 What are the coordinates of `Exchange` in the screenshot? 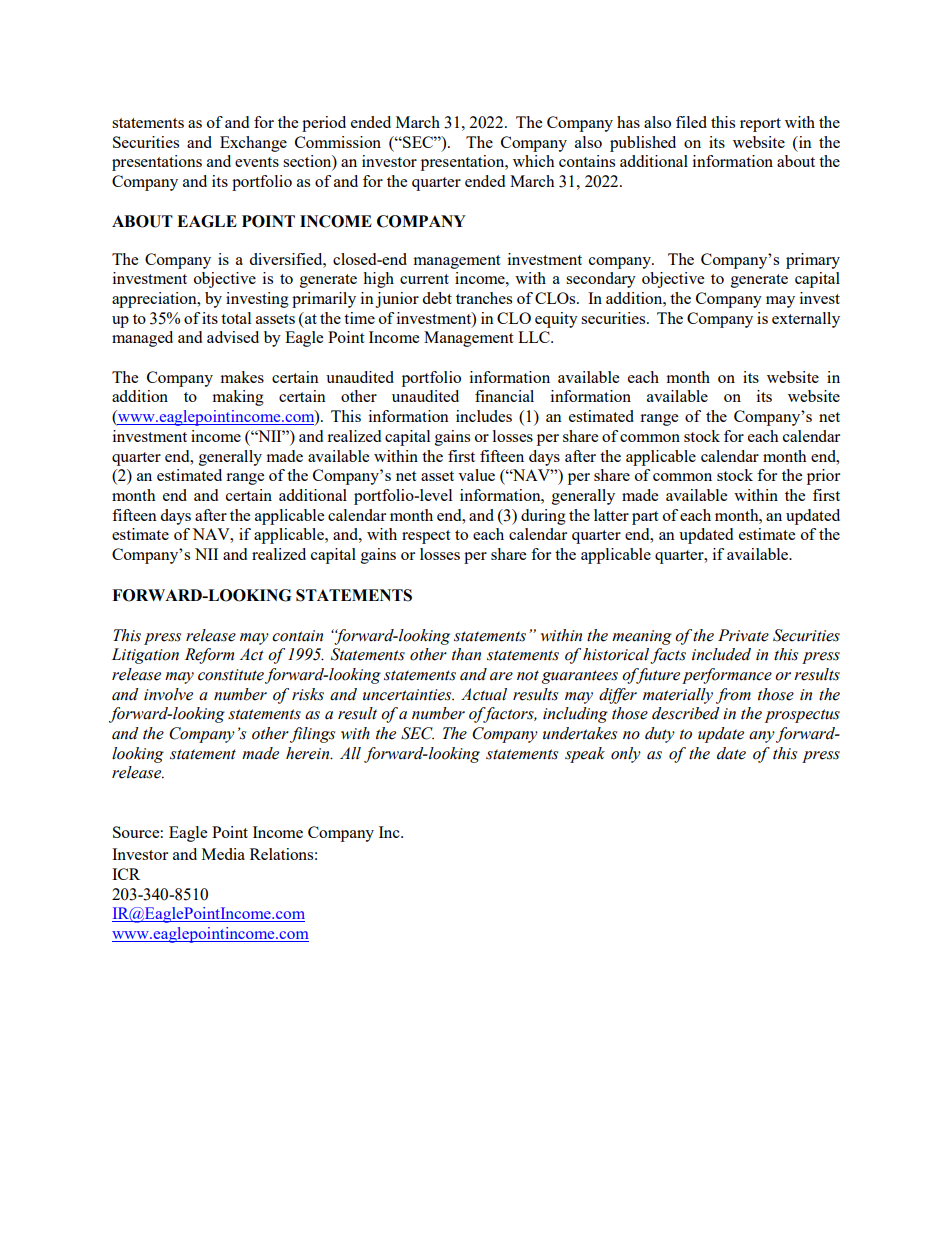 It's located at (253, 144).
